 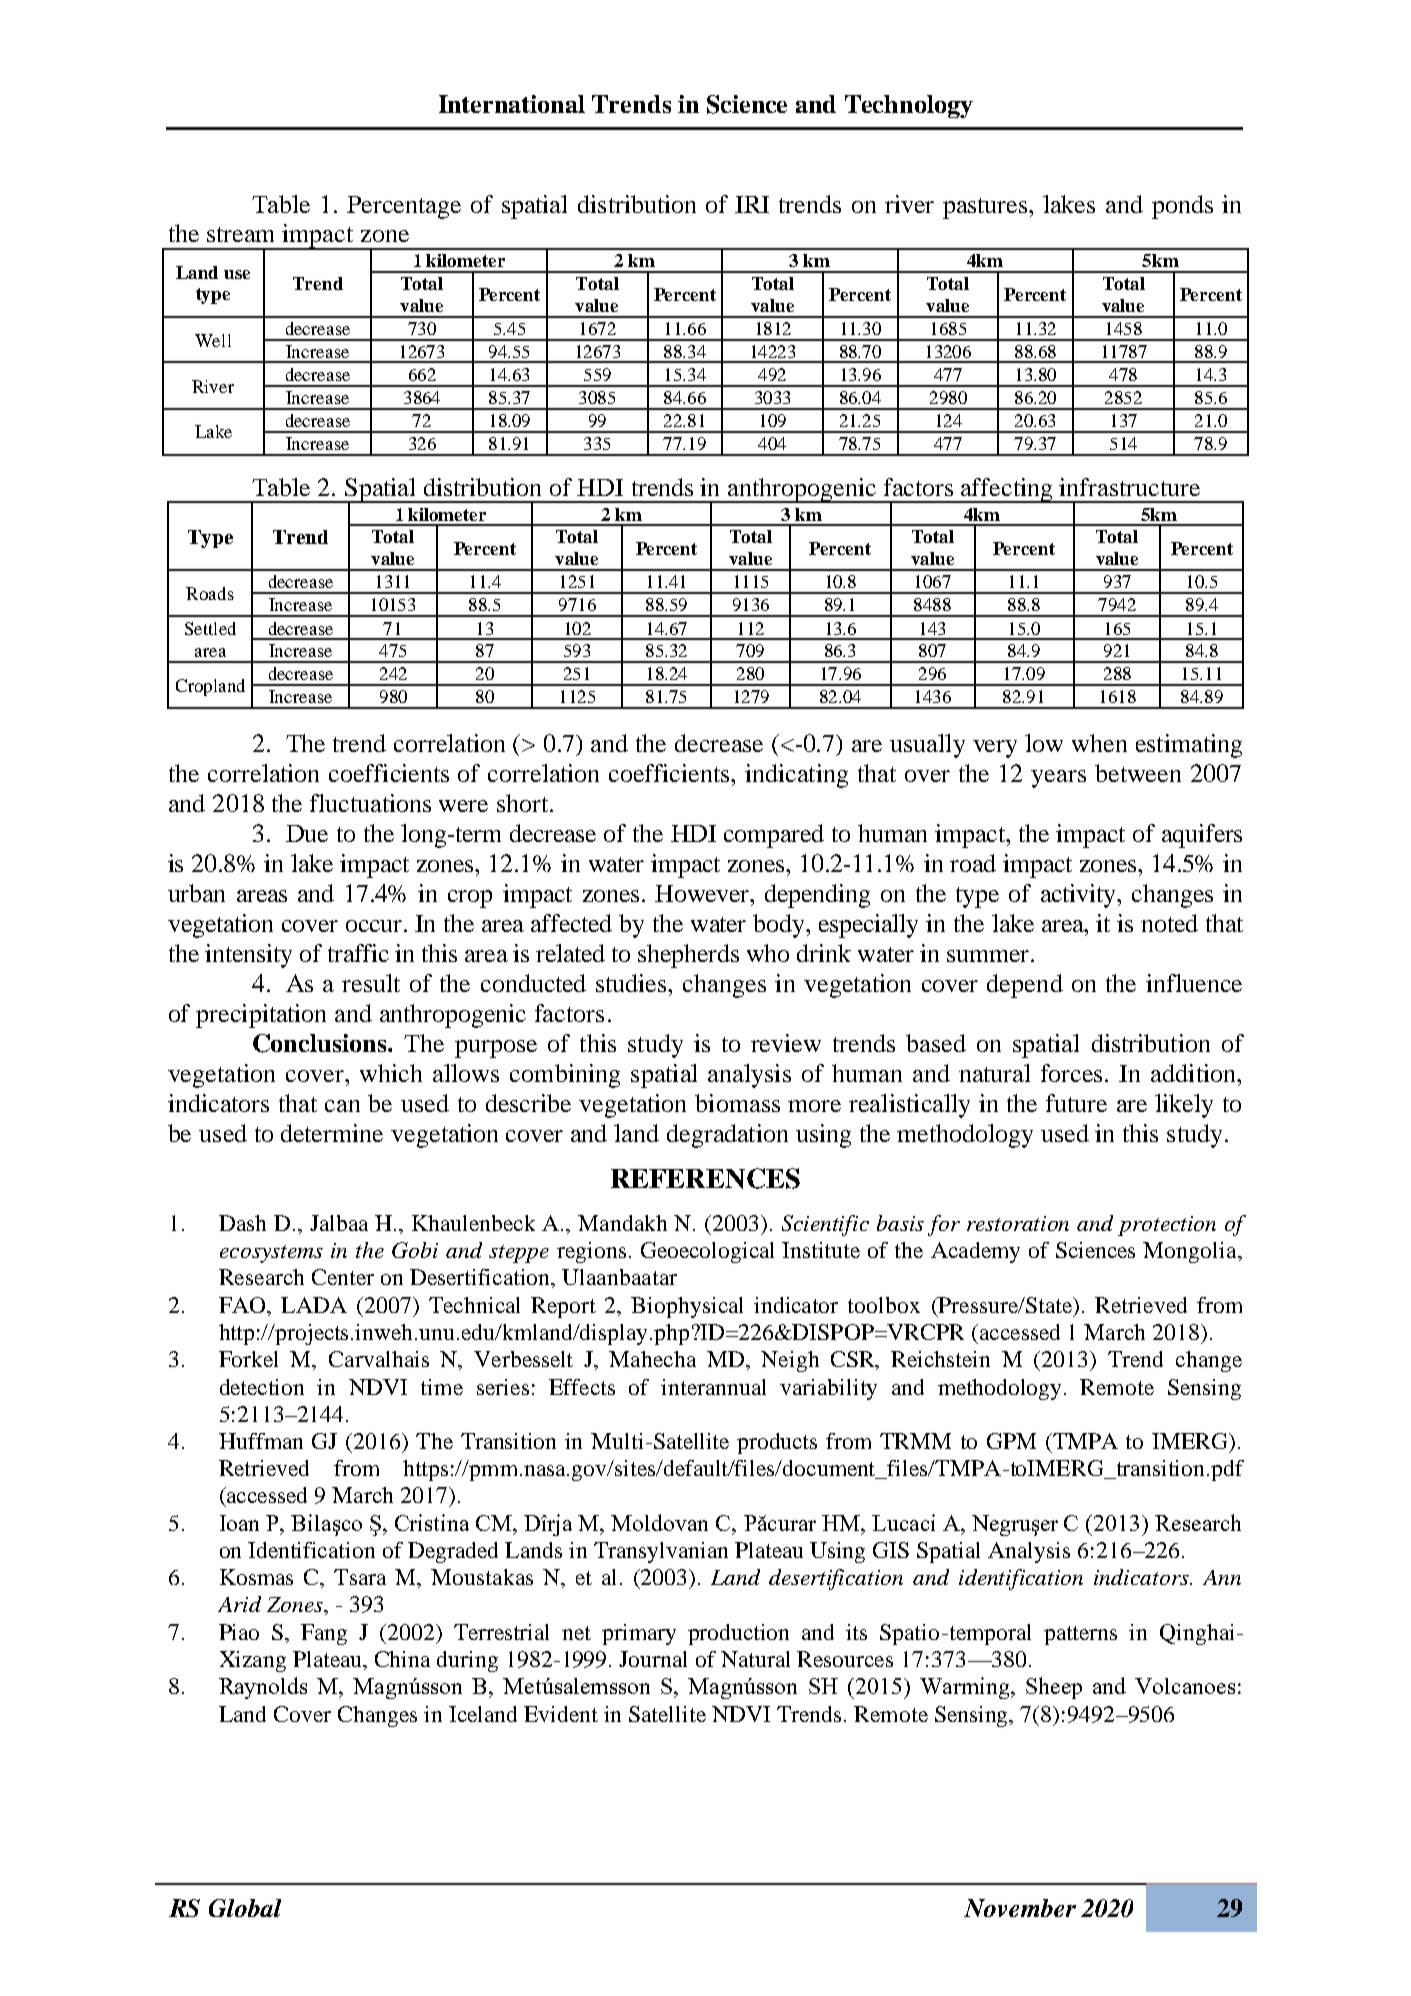 I want to click on stream, so click(x=240, y=234).
